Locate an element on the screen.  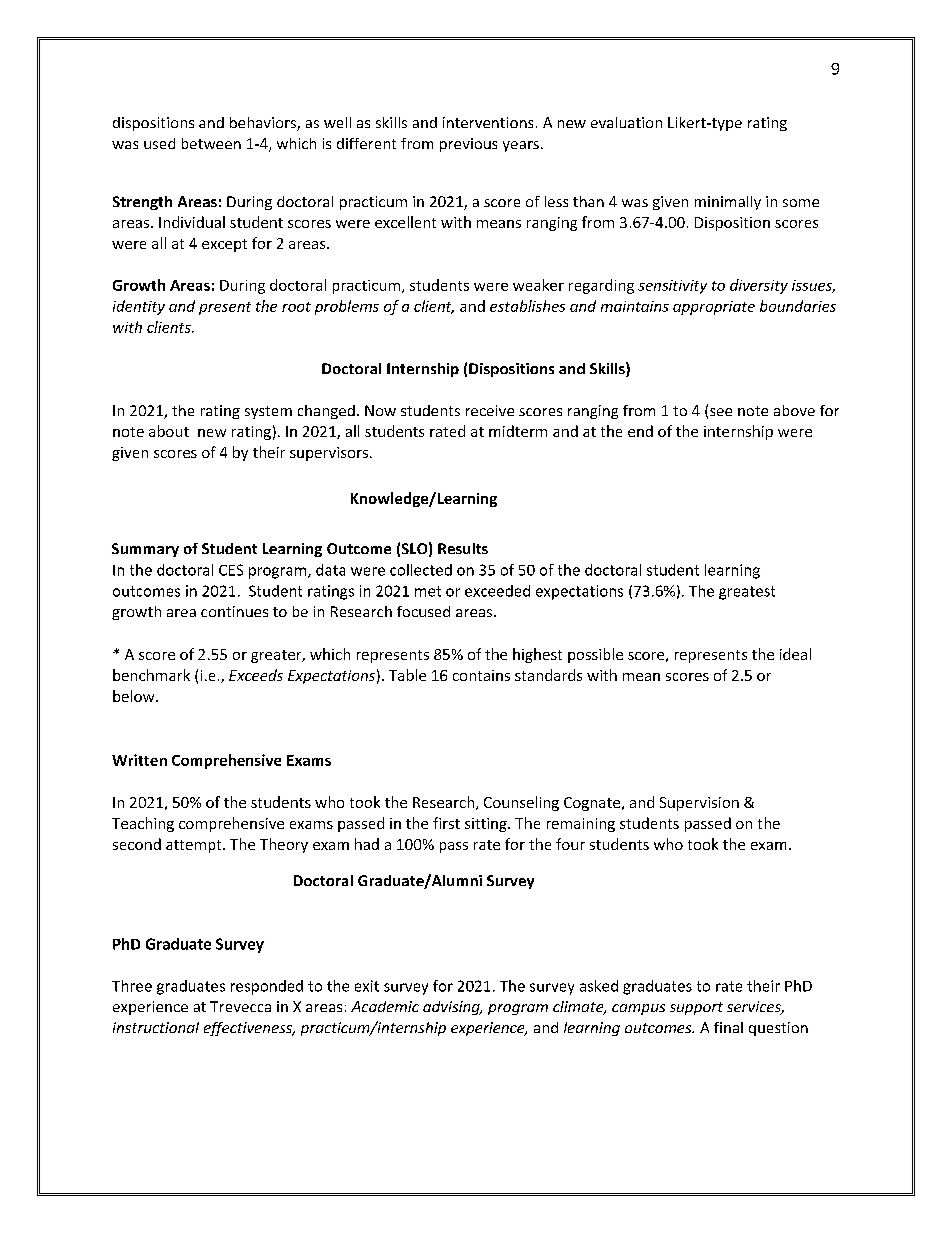
exceeded is located at coordinates (497, 591).
